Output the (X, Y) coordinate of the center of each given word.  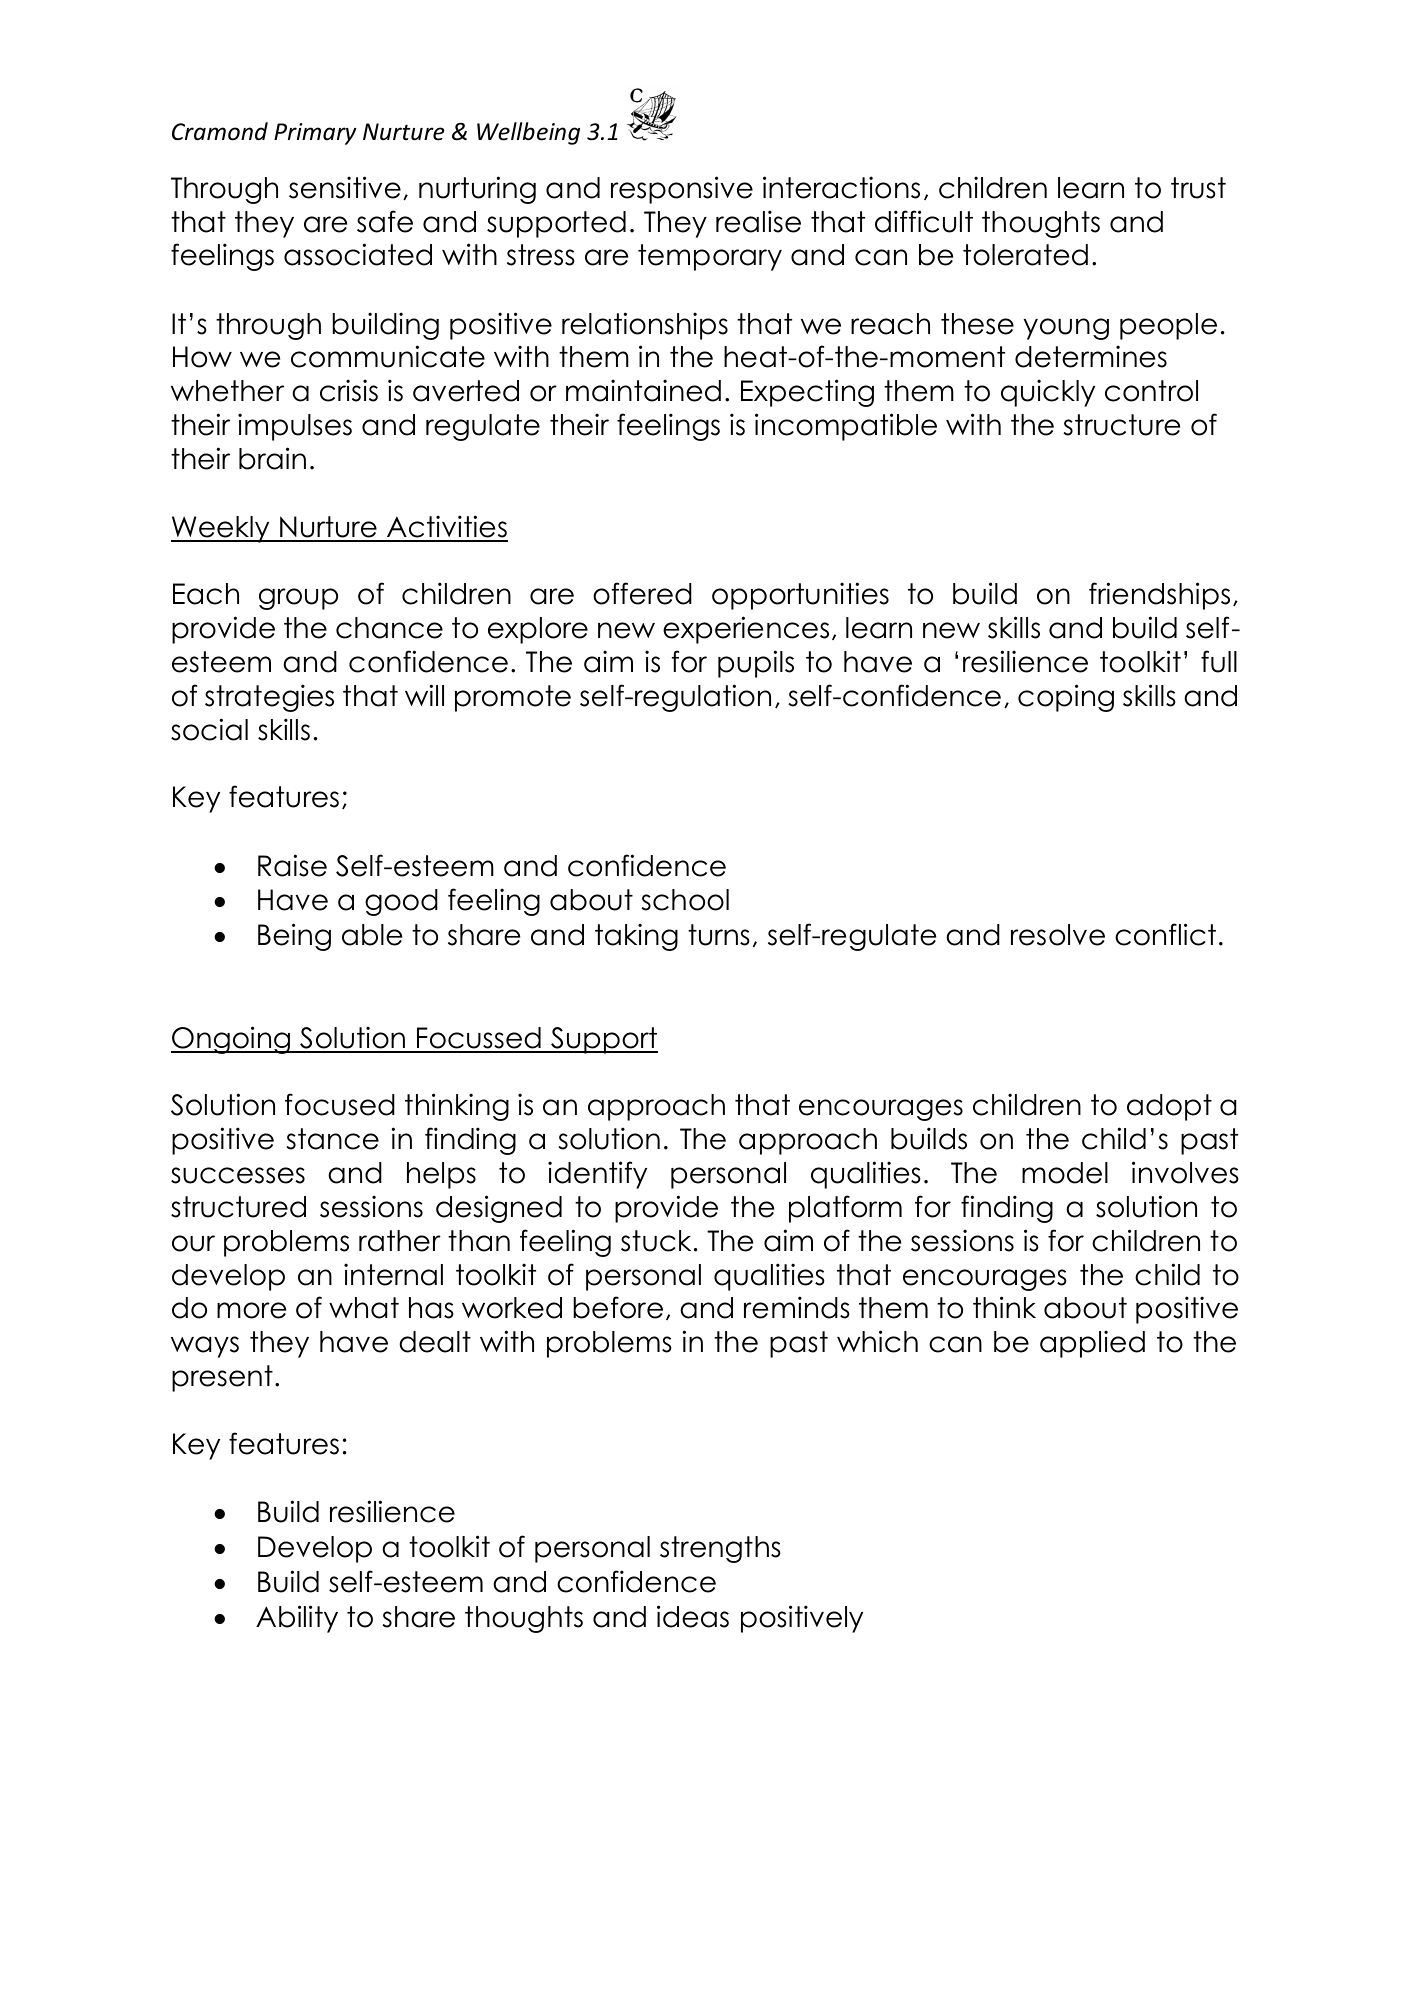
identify (597, 1175)
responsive (682, 190)
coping (1066, 698)
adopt (1169, 1107)
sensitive (345, 187)
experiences (746, 630)
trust (1198, 188)
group (298, 599)
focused (340, 1104)
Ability (297, 1619)
